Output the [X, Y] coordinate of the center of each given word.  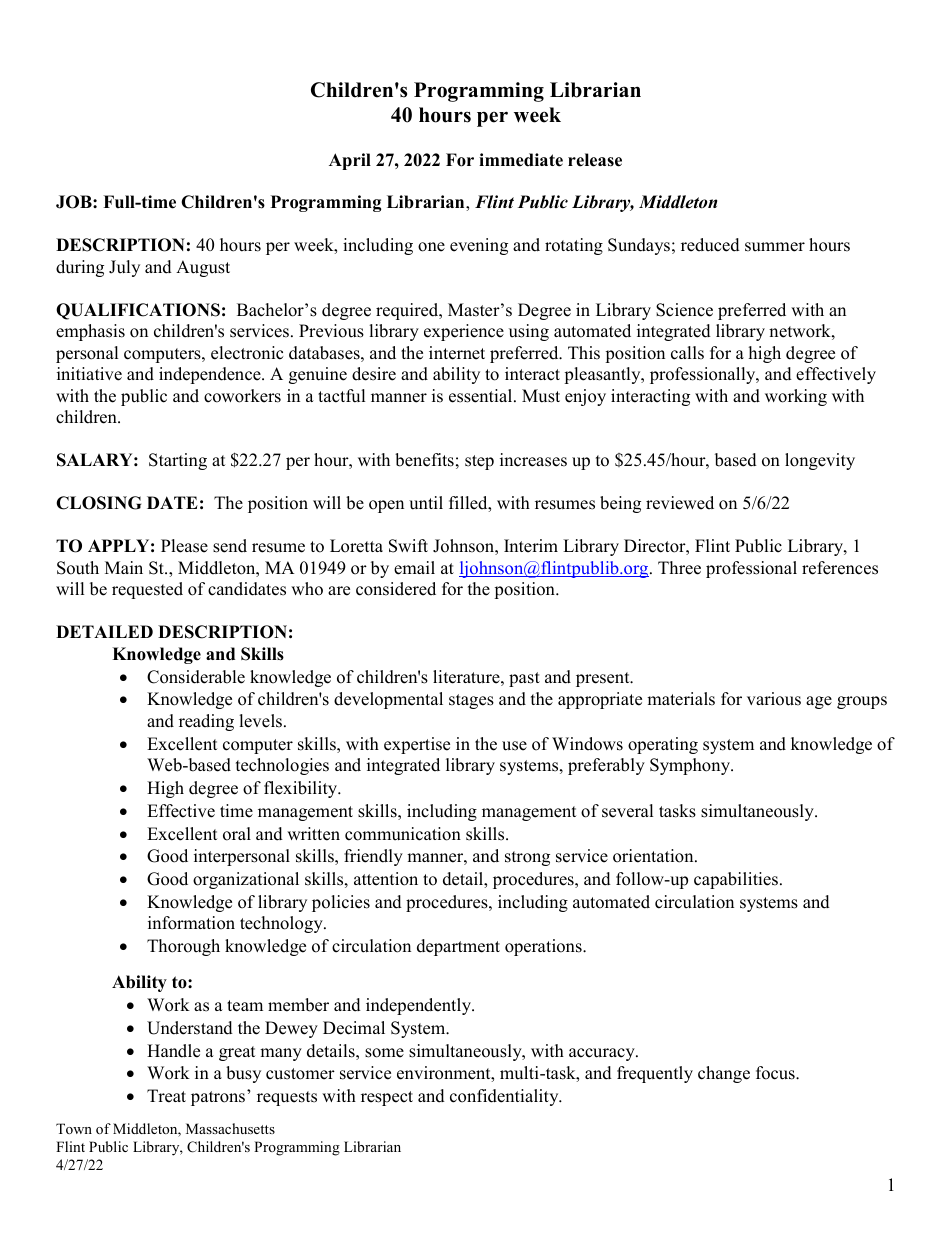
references [840, 568]
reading [206, 722]
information [191, 923]
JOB [75, 202]
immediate [521, 160]
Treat [166, 1096]
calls [687, 353]
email [414, 568]
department [458, 947]
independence [211, 375]
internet [457, 353]
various [774, 699]
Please [184, 546]
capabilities [737, 880]
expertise [417, 745]
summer [775, 247]
